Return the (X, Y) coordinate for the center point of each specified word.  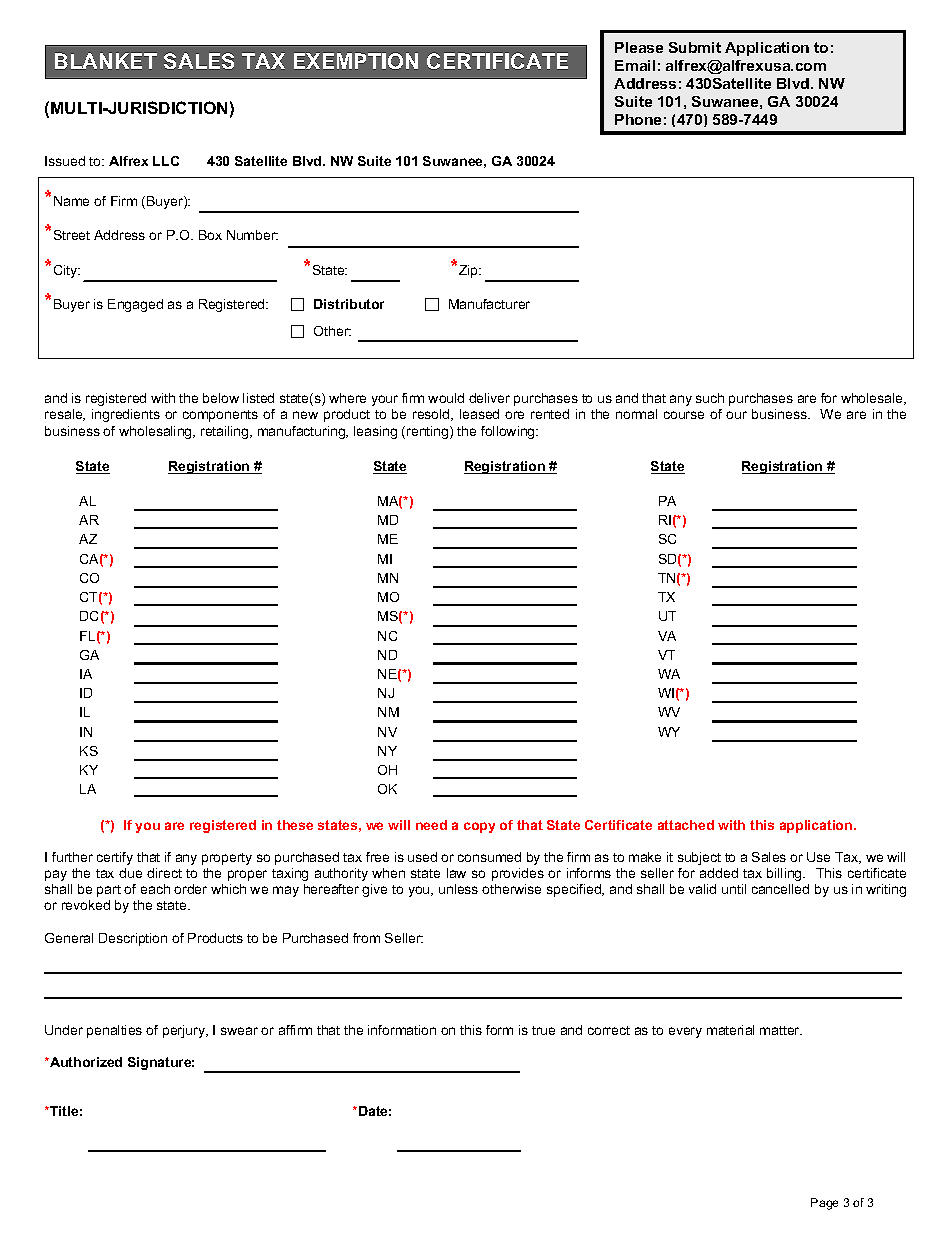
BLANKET (106, 61)
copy (479, 827)
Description (133, 939)
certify (115, 858)
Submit (695, 47)
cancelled (780, 889)
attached (686, 825)
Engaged (135, 305)
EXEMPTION (356, 61)
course (684, 415)
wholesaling (156, 432)
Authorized (85, 1062)
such (710, 398)
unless (458, 889)
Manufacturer (489, 304)
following (509, 432)
